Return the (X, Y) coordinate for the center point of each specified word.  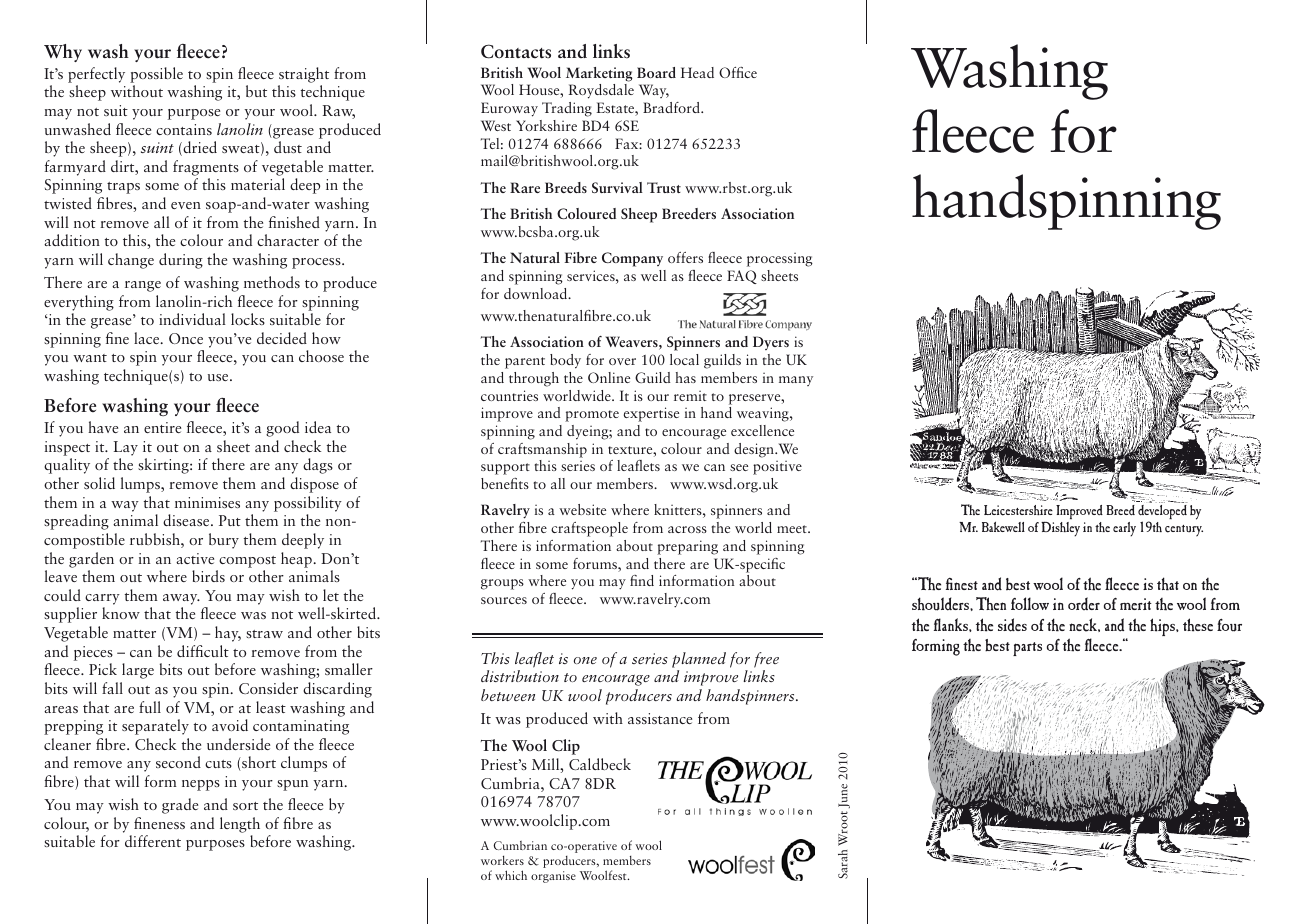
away (181, 599)
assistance (660, 718)
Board (656, 72)
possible (156, 75)
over (622, 361)
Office (738, 72)
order (1084, 603)
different (153, 841)
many (796, 381)
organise (553, 877)
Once (186, 338)
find (642, 580)
